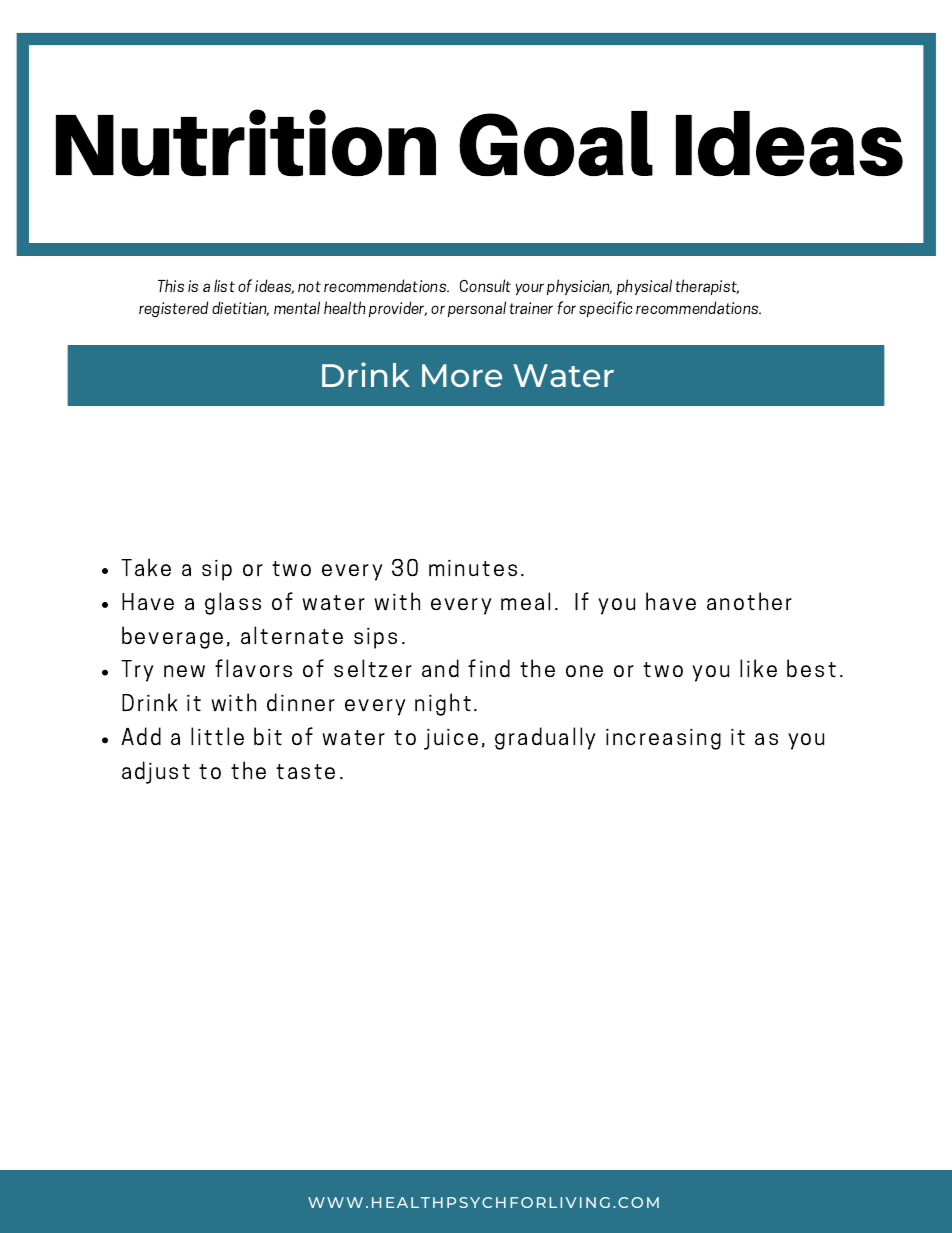 This page has width=952, height=1233. I want to click on another, so click(749, 601).
